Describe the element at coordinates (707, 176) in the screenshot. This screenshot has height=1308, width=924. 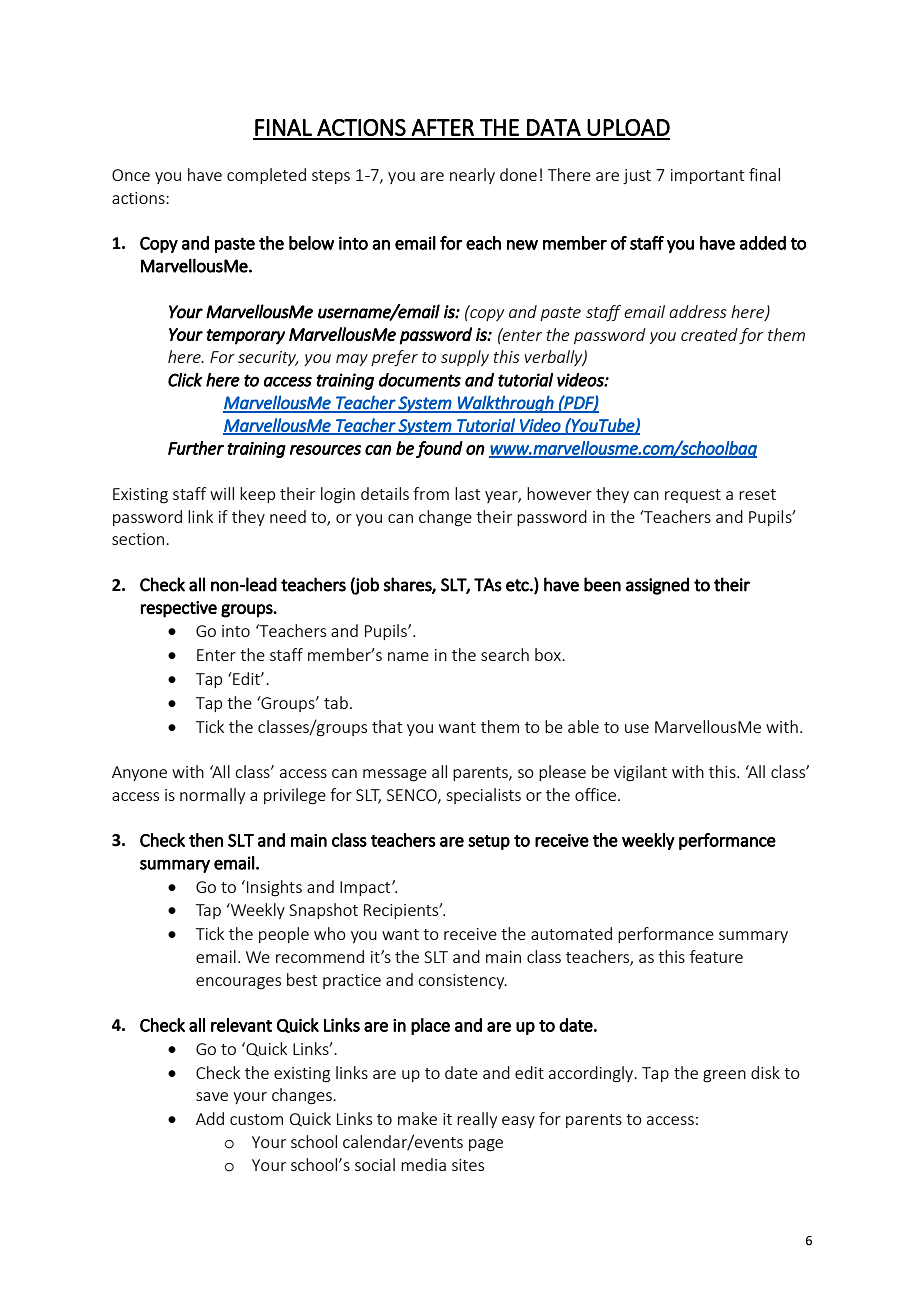
I see `important` at that location.
